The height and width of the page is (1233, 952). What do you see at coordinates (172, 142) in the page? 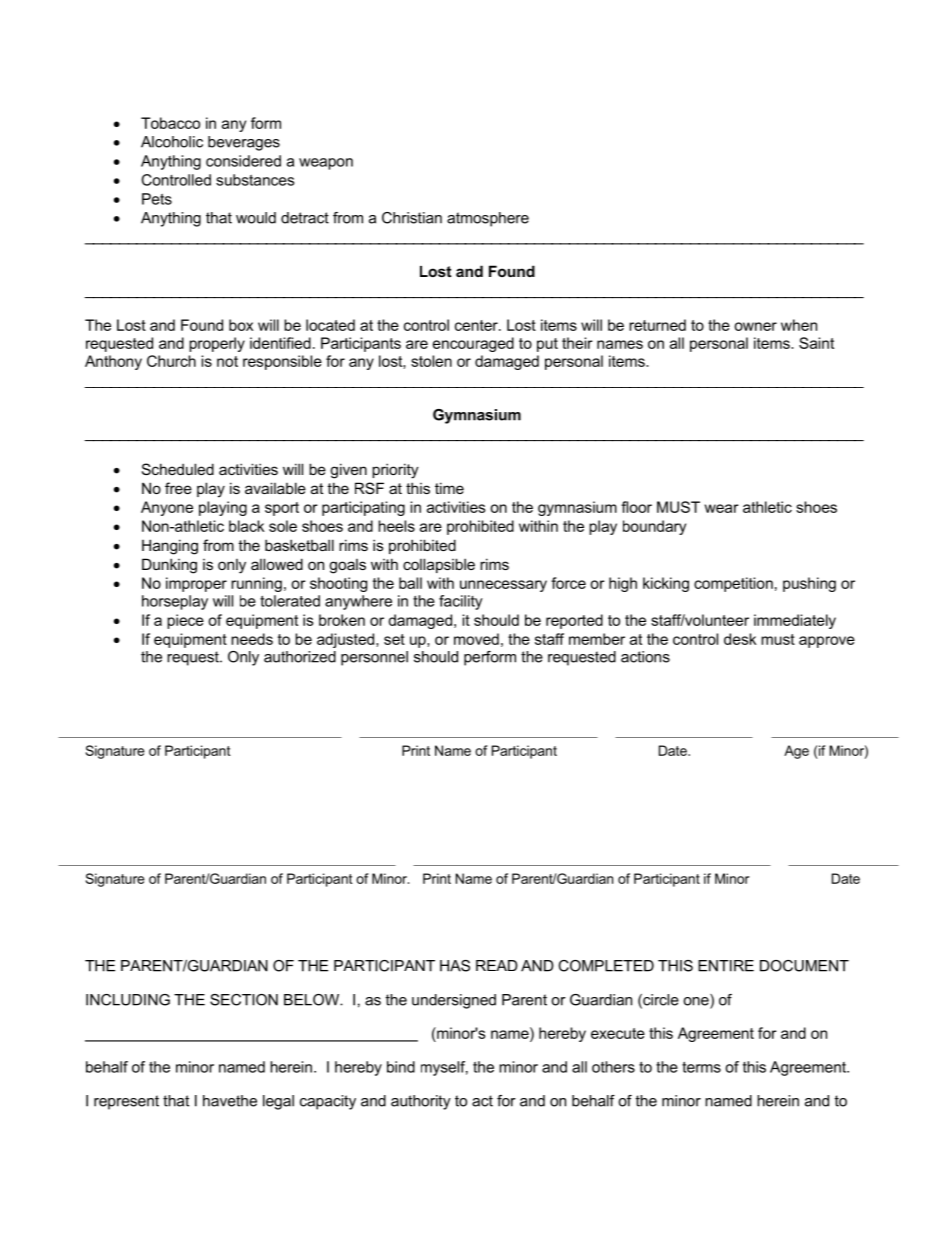
I see `Alcoholic` at bounding box center [172, 142].
